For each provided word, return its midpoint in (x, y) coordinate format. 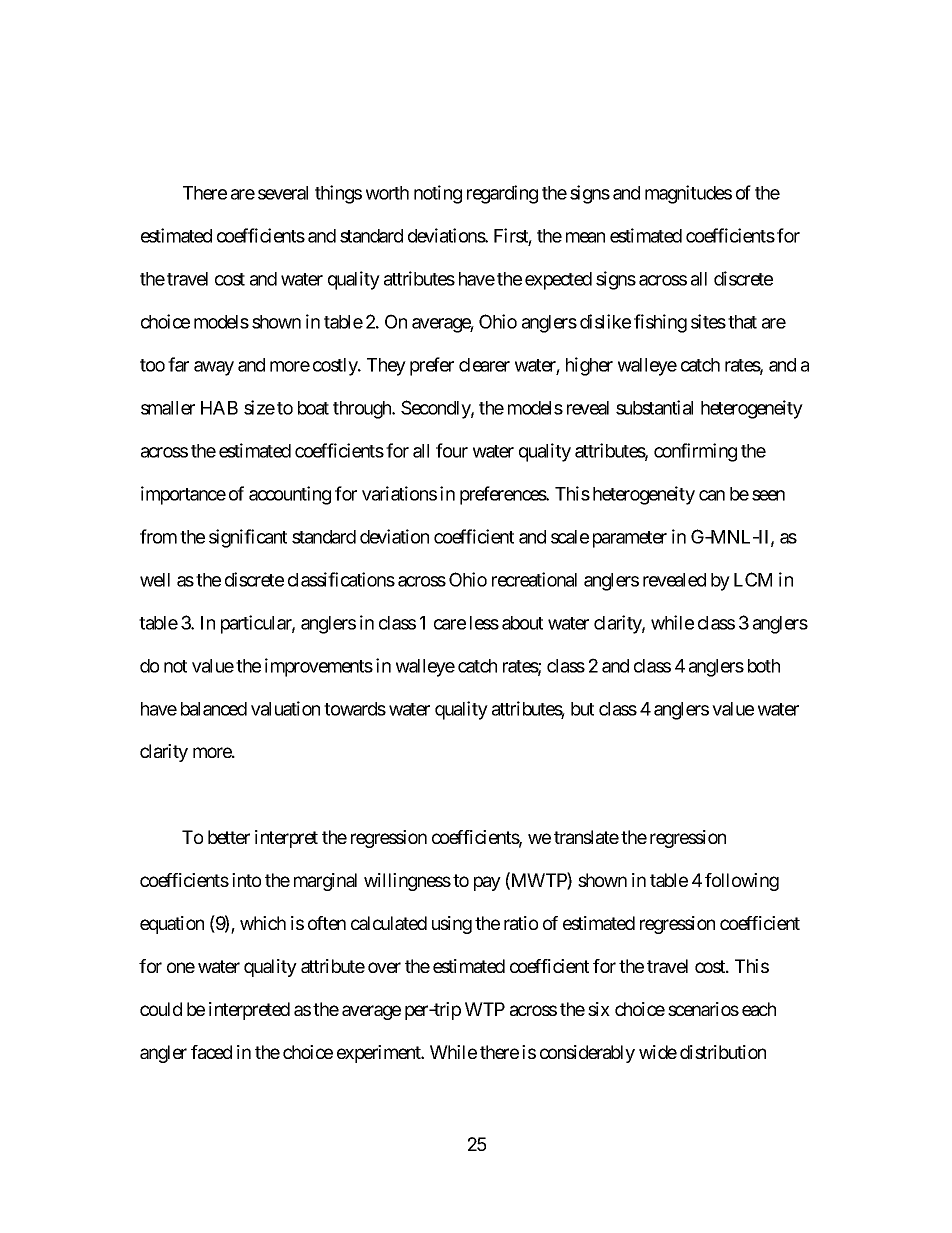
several (283, 193)
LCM (753, 579)
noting (438, 194)
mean (585, 237)
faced (211, 1052)
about (522, 623)
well (155, 580)
